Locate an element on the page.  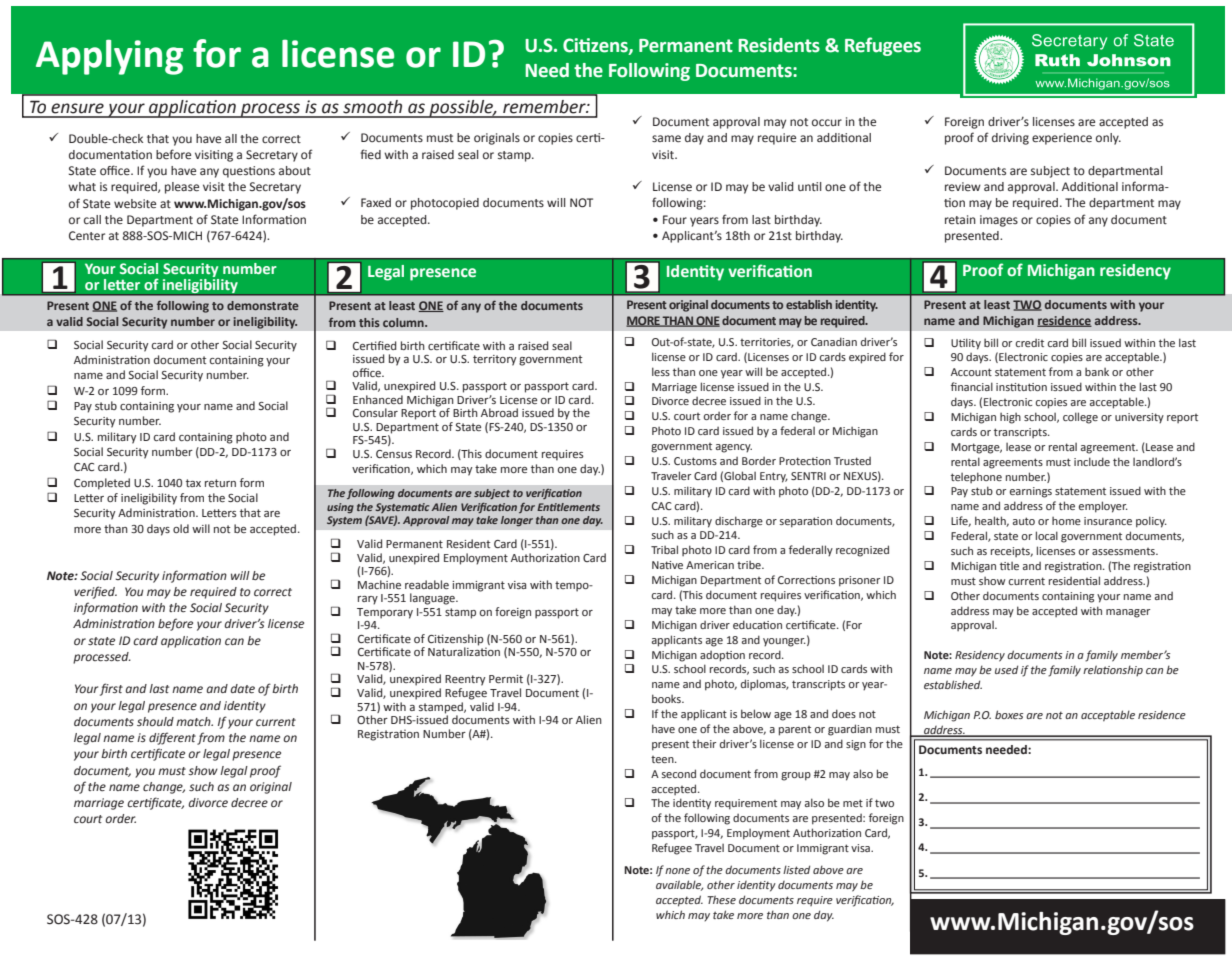
credit is located at coordinates (1029, 343).
